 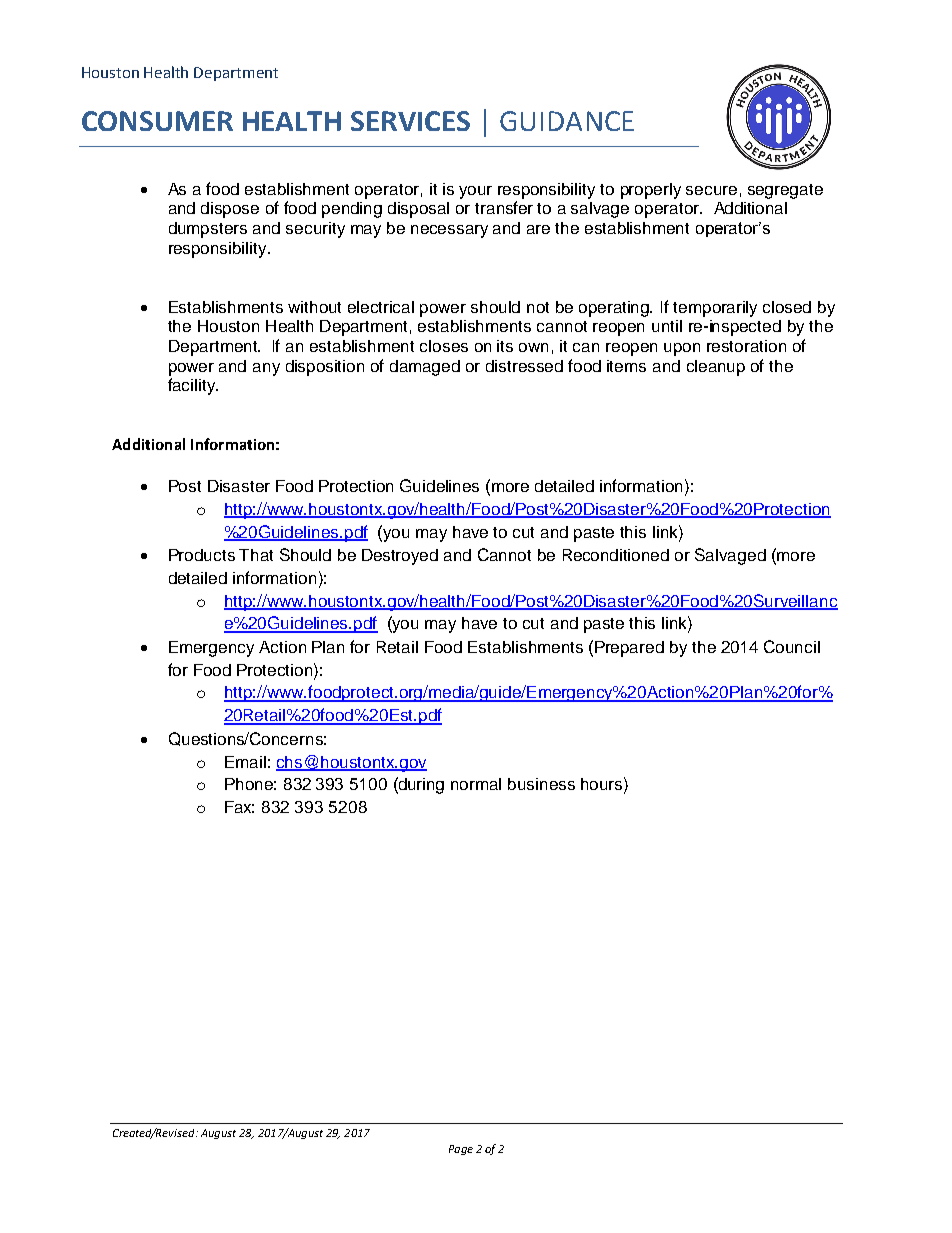 What do you see at coordinates (541, 784) in the screenshot?
I see `business` at bounding box center [541, 784].
